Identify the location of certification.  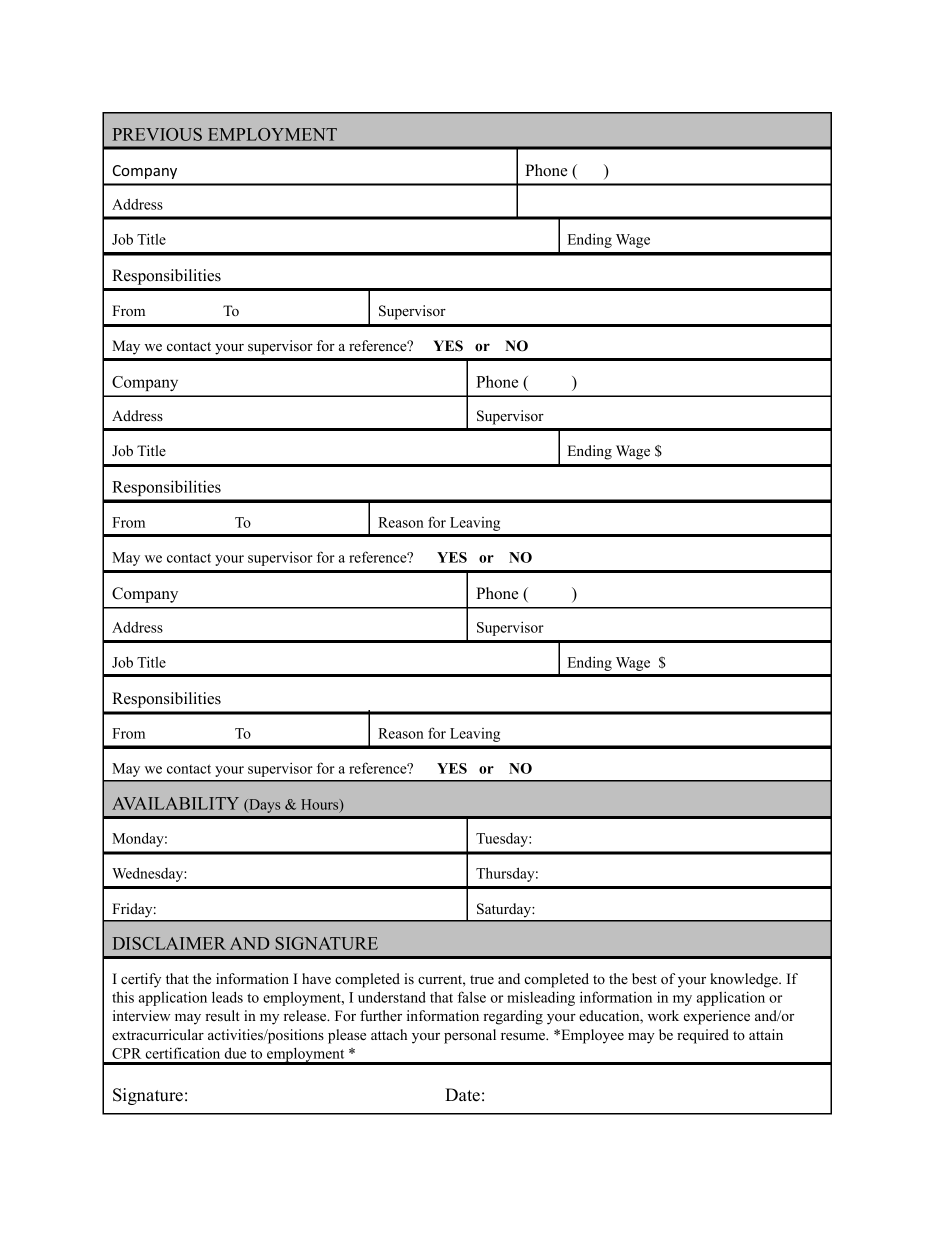
(183, 1053).
